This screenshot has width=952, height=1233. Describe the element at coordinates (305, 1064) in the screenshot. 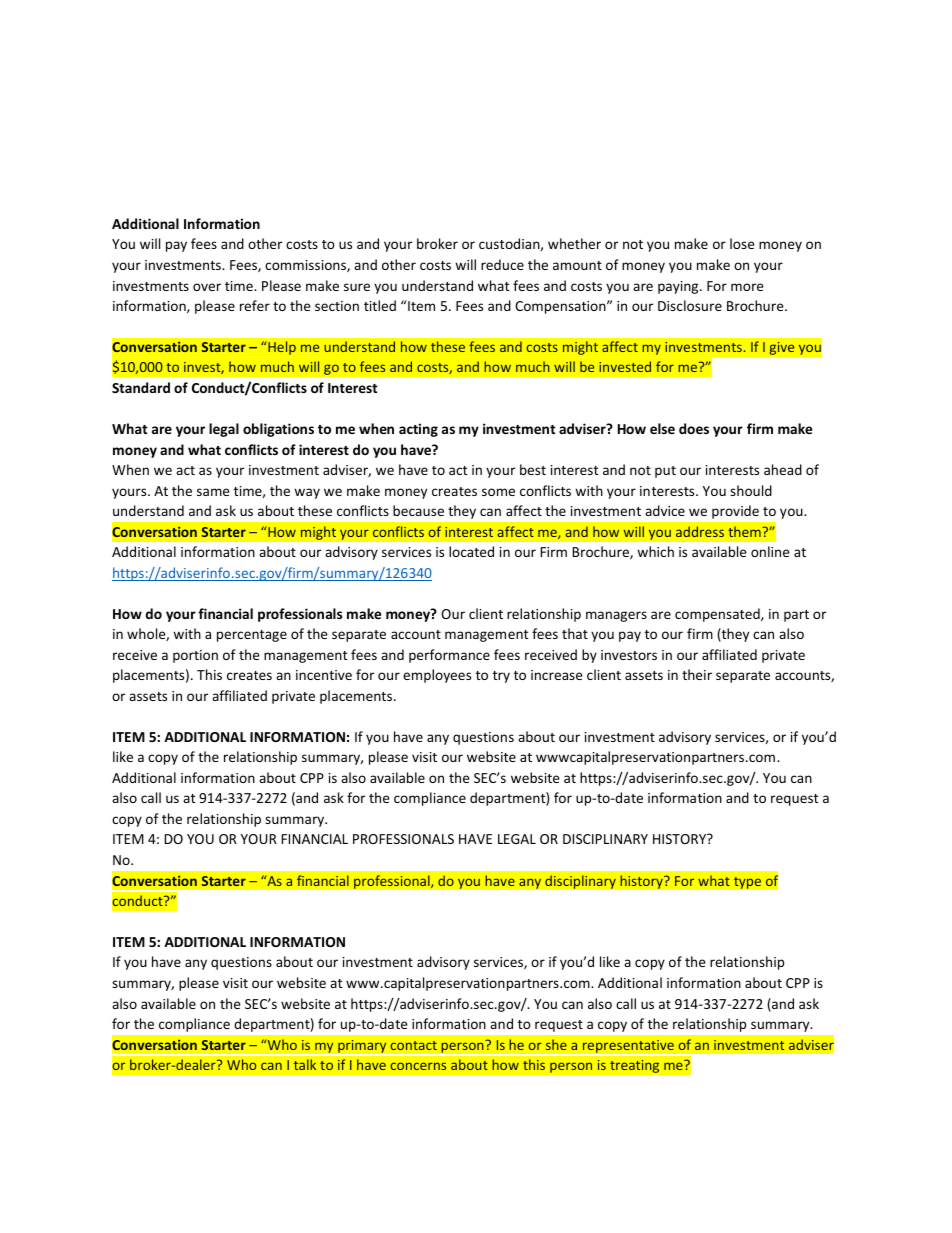

I see `talk` at that location.
